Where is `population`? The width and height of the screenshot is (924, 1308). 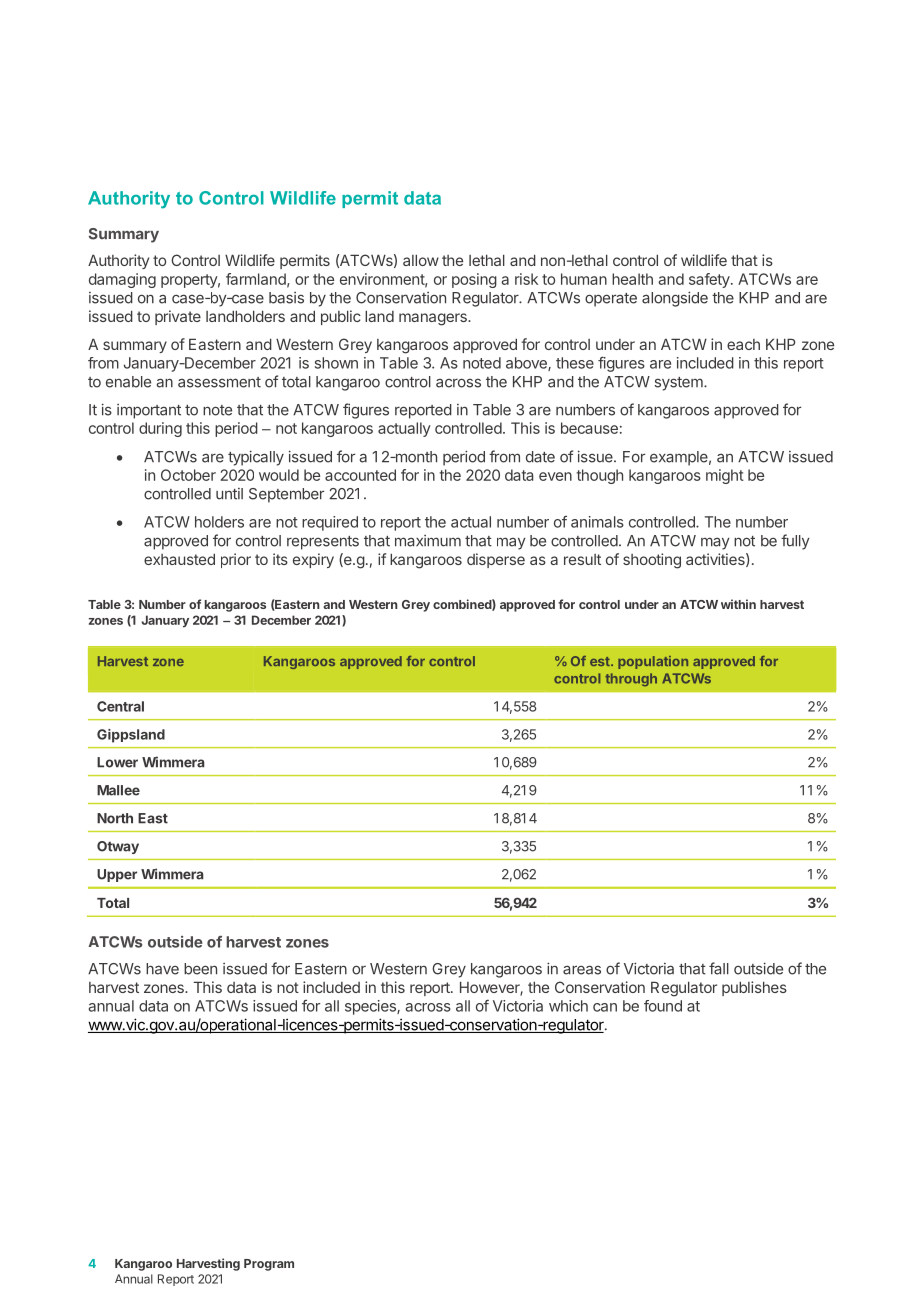
population is located at coordinates (653, 662).
